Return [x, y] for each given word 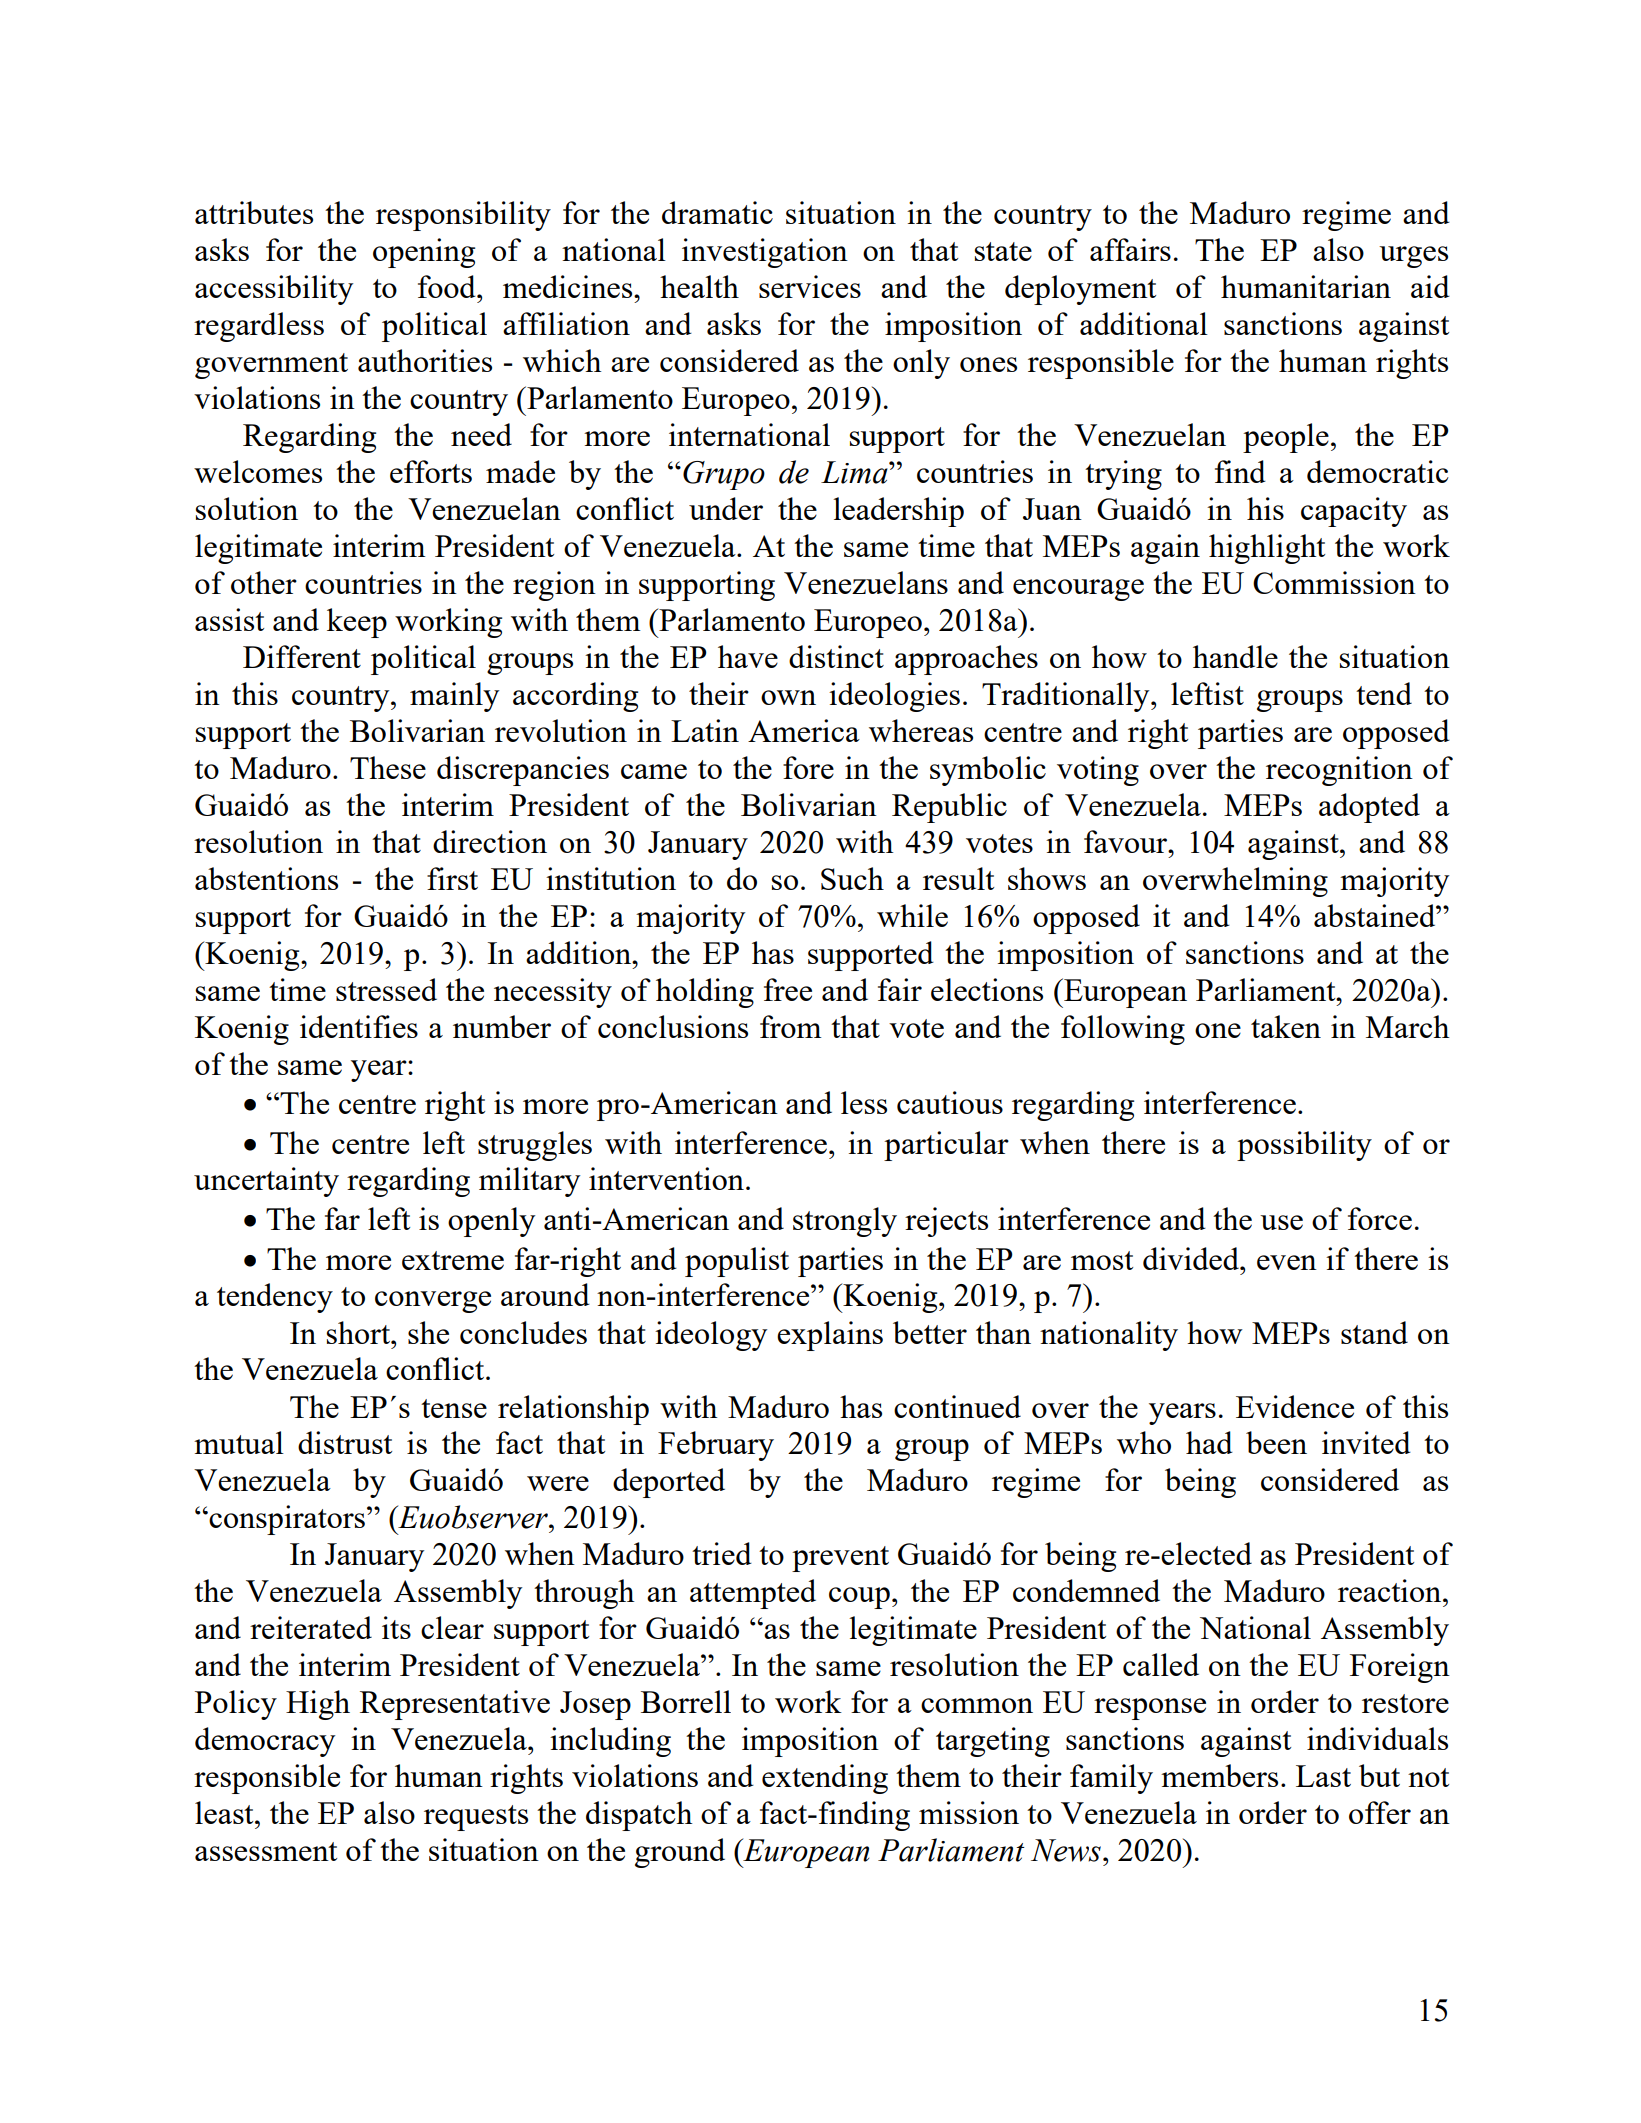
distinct [836, 656]
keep [357, 623]
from [791, 1026]
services [810, 286]
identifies [359, 1026]
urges [1413, 257]
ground [680, 1853]
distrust [345, 1442]
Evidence [1295, 1406]
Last [1323, 1776]
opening [424, 253]
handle [1235, 656]
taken [1286, 1026]
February [716, 1446]
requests [476, 1818]
